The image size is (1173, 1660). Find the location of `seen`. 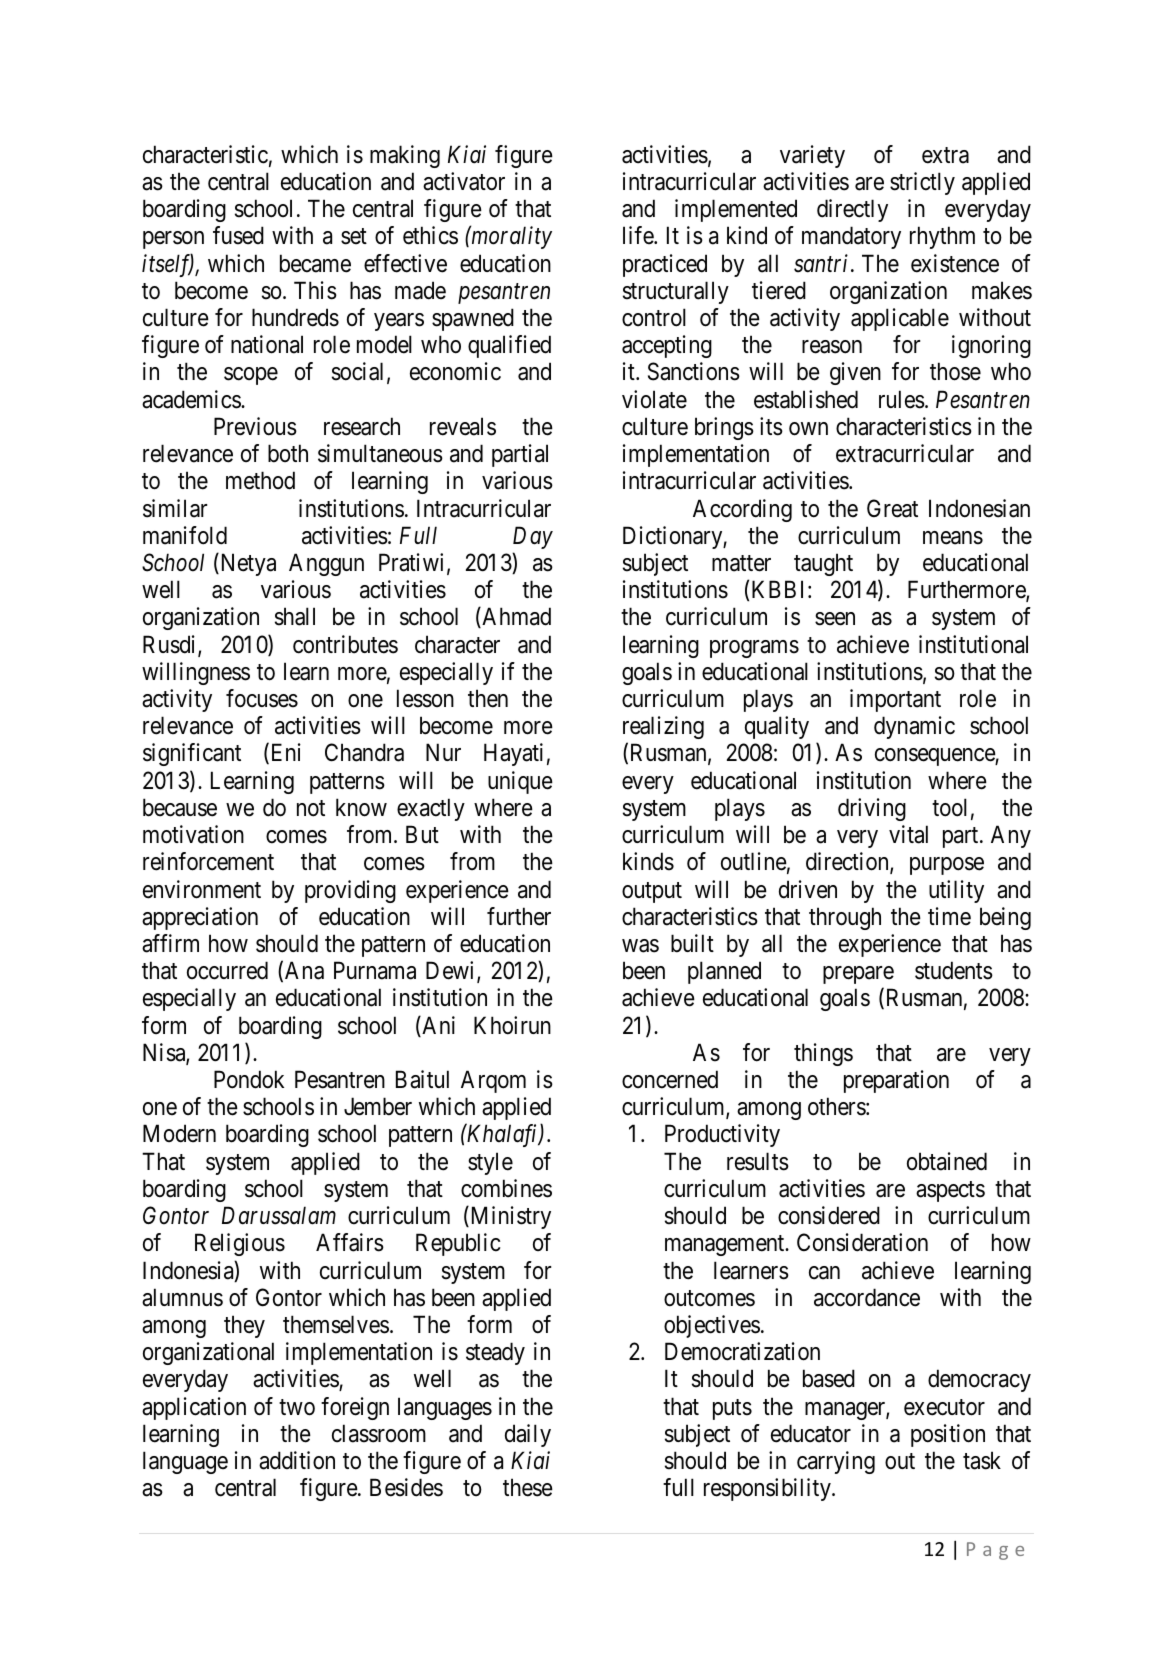

seen is located at coordinates (835, 619).
